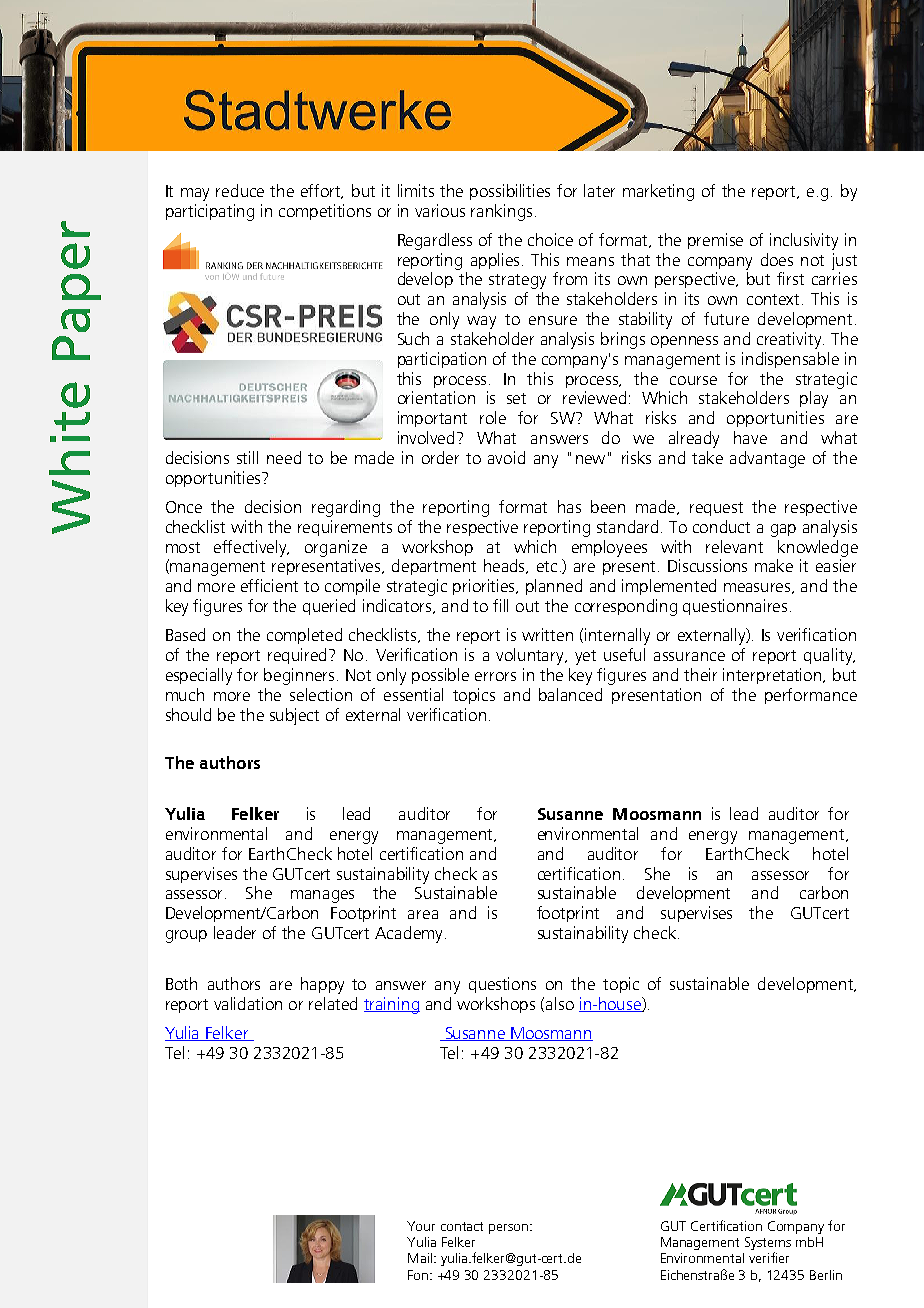 The height and width of the image is (1308, 924). Describe the element at coordinates (251, 548) in the image. I see `effectively` at that location.
